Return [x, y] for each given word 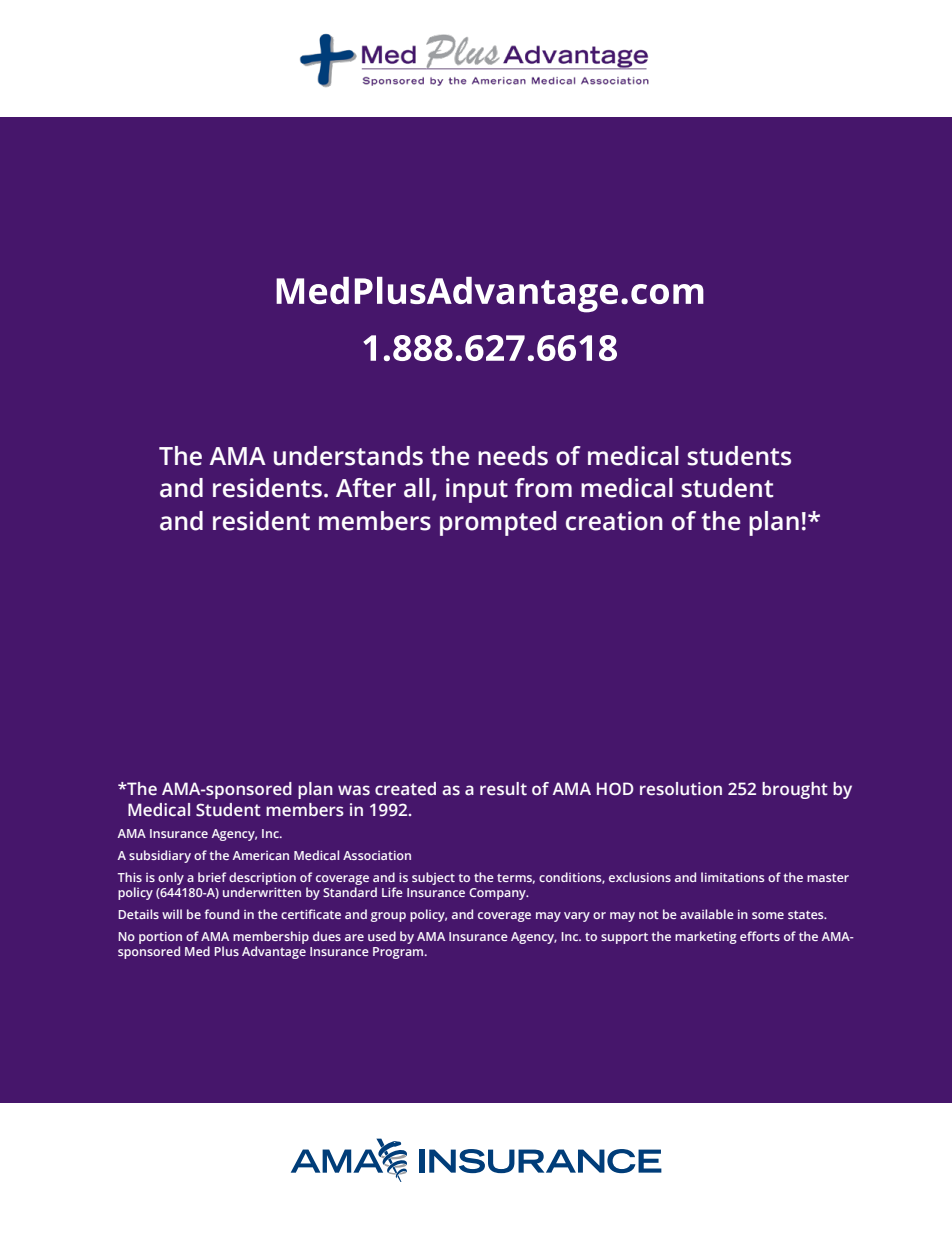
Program [399, 953]
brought [795, 790]
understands [348, 456]
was [354, 790]
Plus [227, 951]
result [503, 789]
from [543, 488]
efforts [760, 936]
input [477, 490]
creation [614, 521]
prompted [498, 523]
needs [513, 456]
